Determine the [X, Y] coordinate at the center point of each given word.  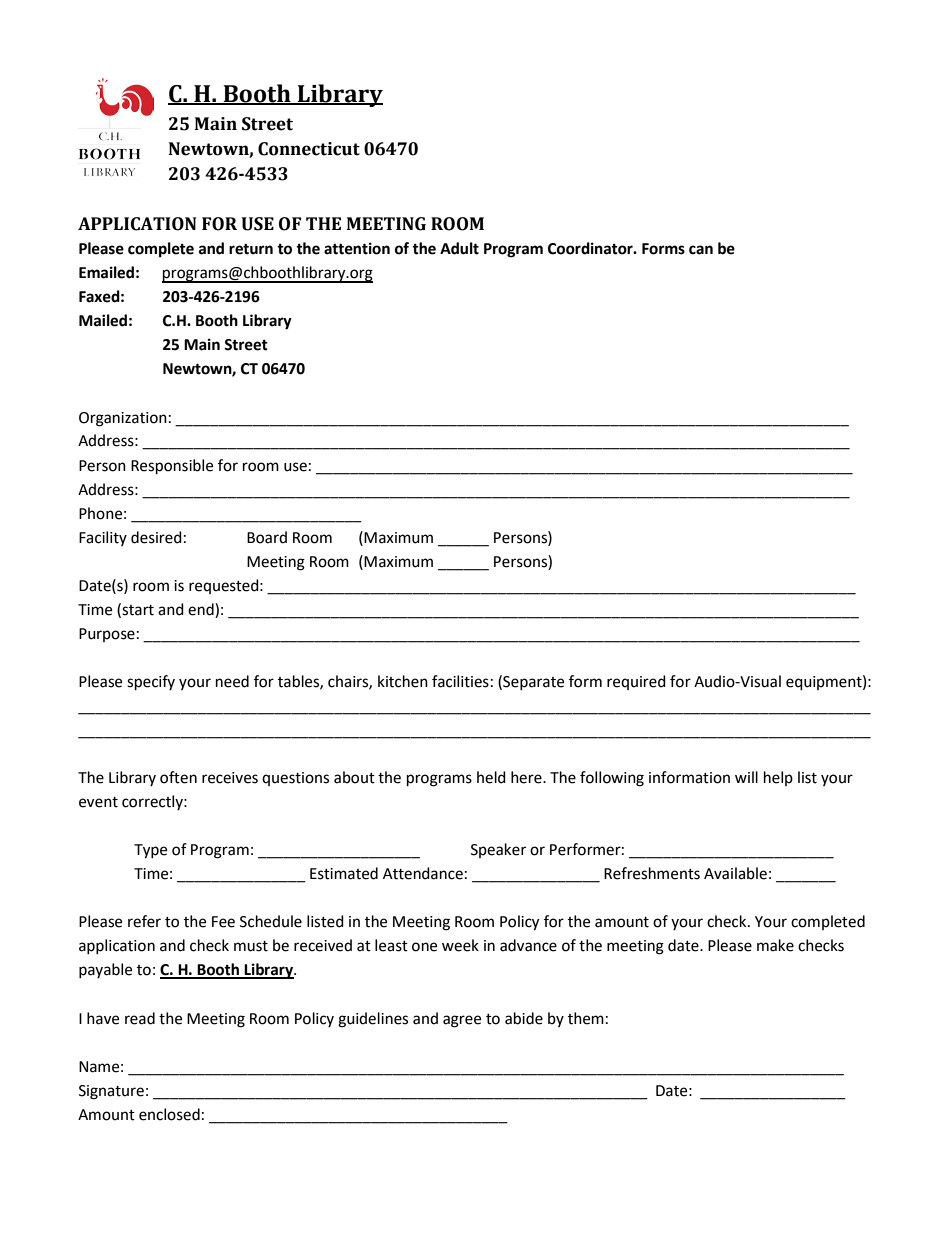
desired [156, 537]
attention [357, 248]
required [636, 682]
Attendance [423, 873]
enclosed [169, 1114]
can [701, 250]
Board [267, 537]
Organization [123, 419]
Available [735, 873]
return [251, 249]
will [746, 777]
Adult [459, 248]
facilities [460, 681]
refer [144, 921]
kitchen [403, 681]
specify [151, 683]
